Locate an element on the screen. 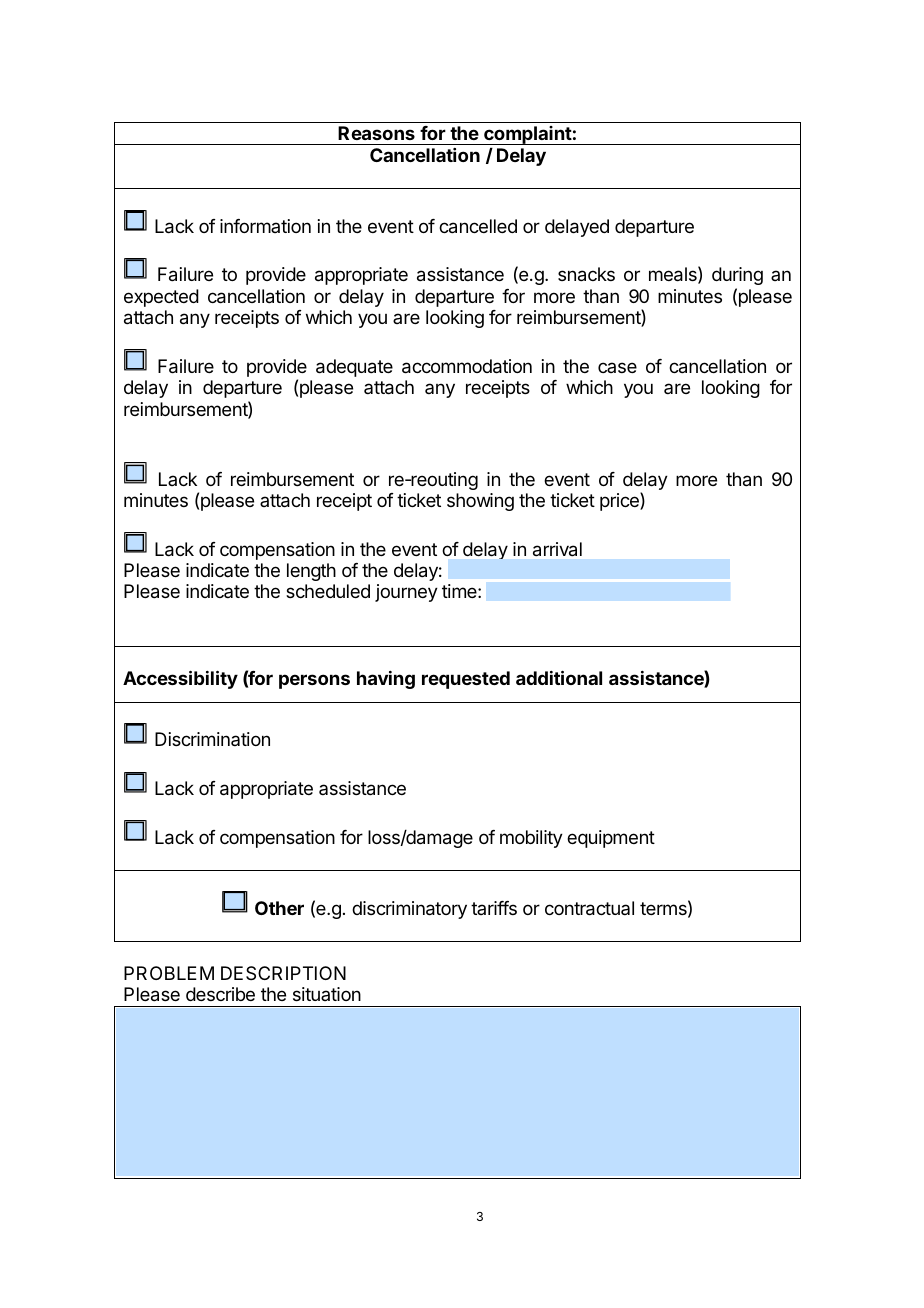  requested is located at coordinates (466, 680).
